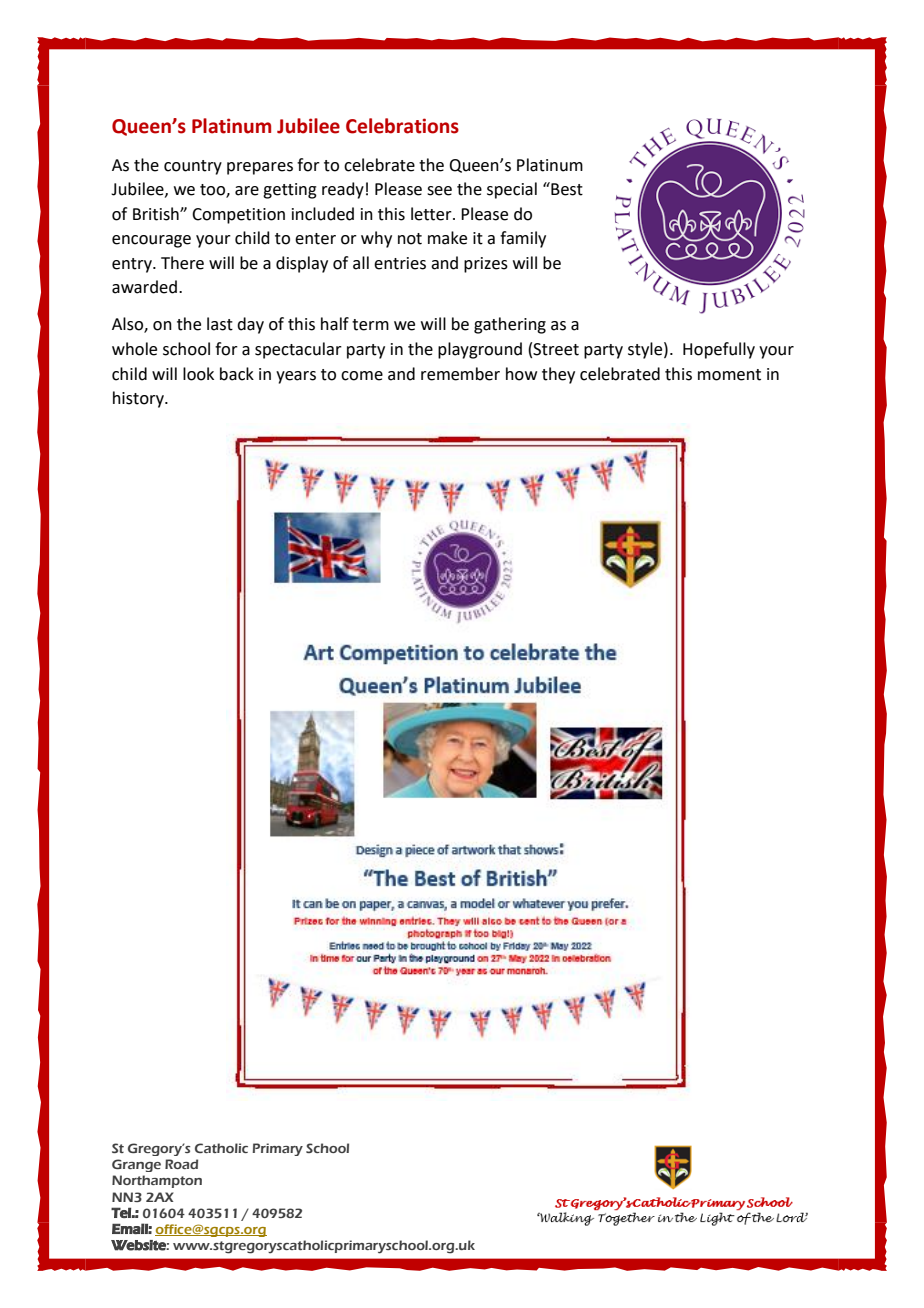  I want to click on moment, so click(729, 375).
